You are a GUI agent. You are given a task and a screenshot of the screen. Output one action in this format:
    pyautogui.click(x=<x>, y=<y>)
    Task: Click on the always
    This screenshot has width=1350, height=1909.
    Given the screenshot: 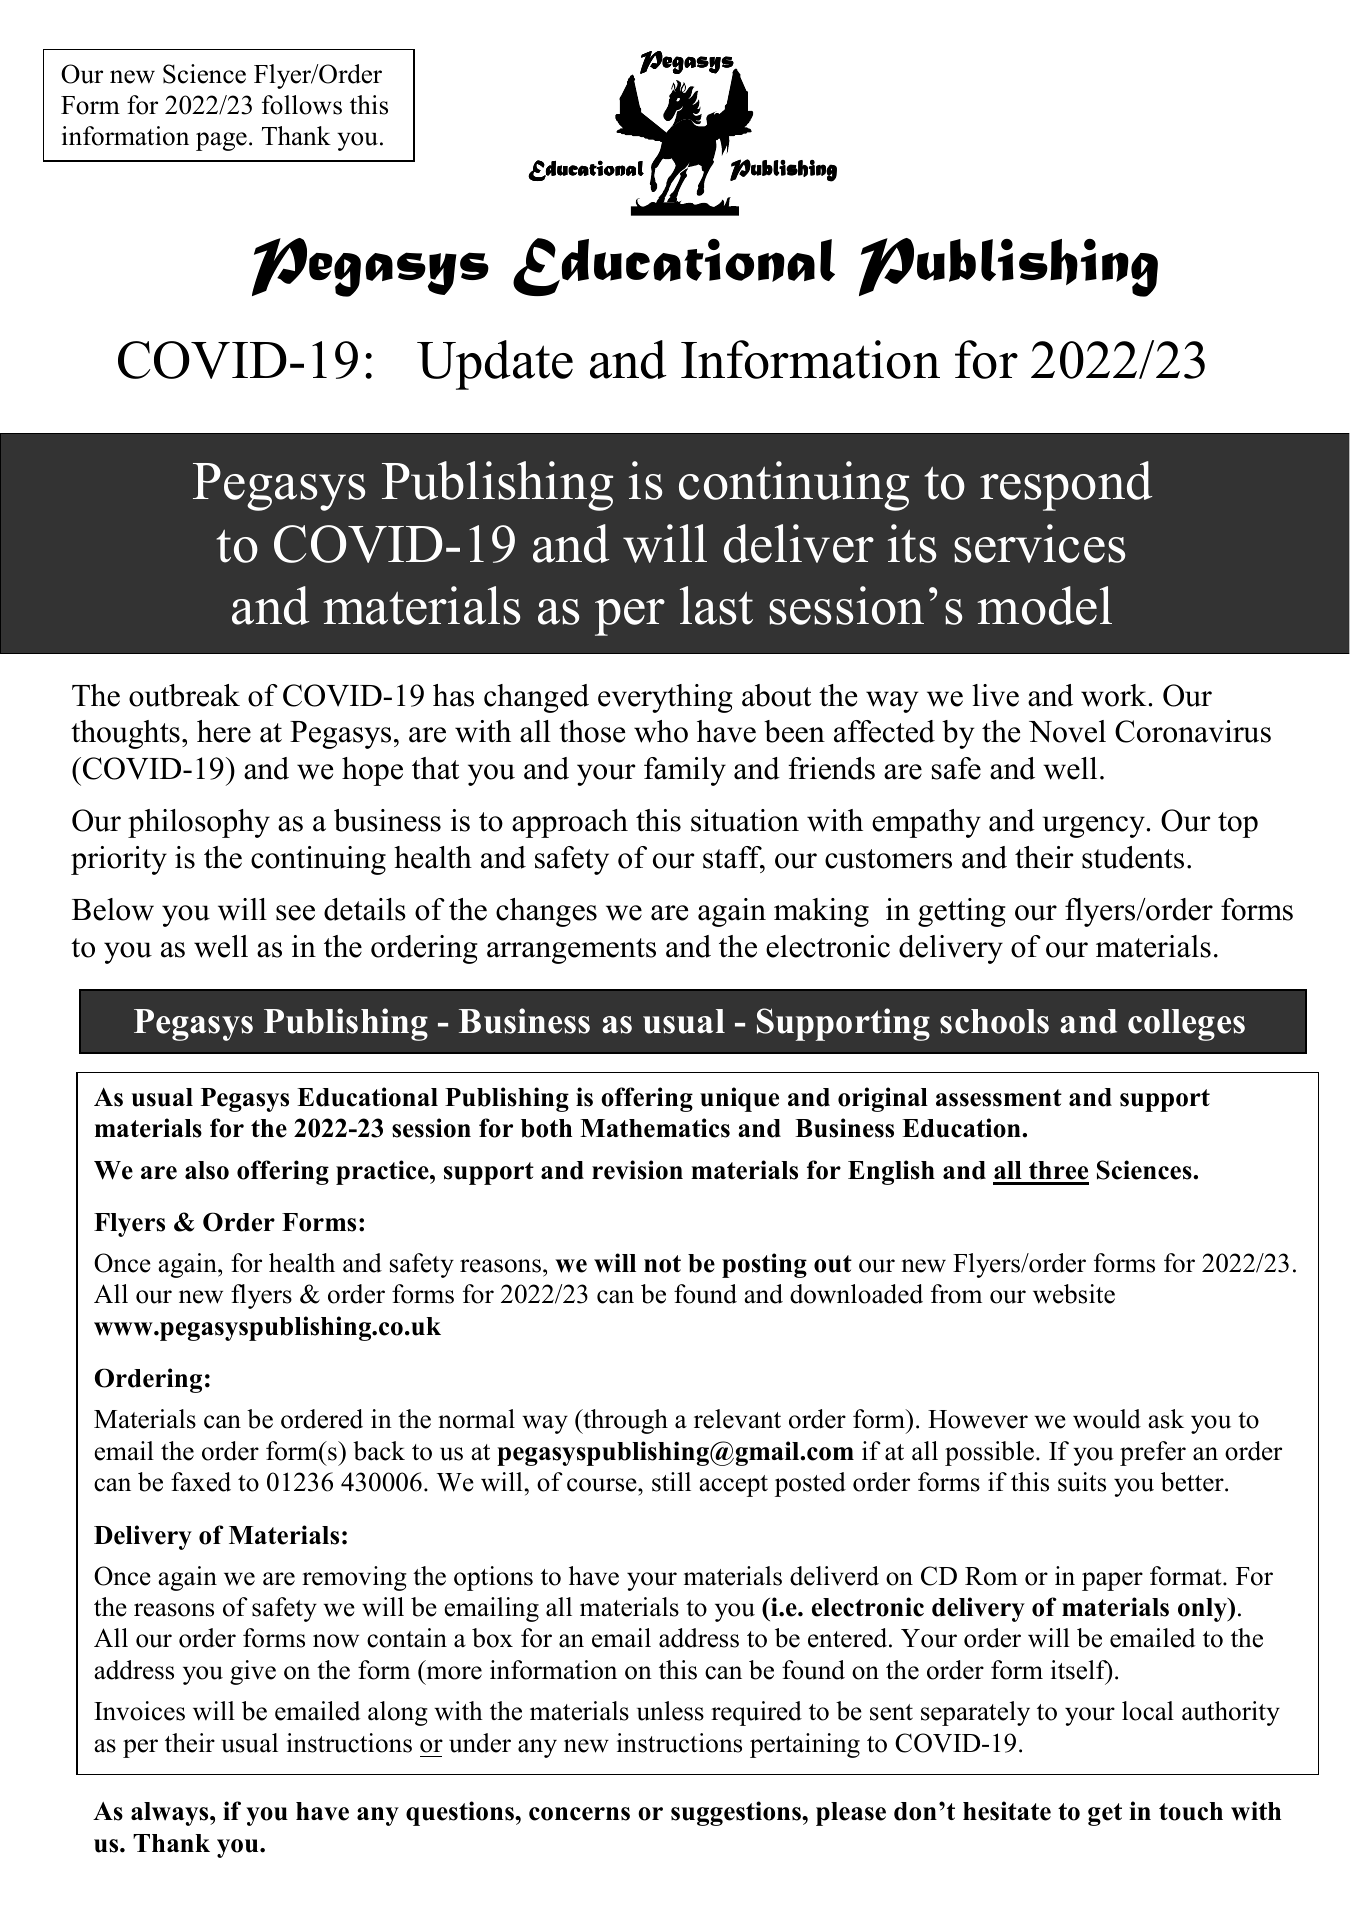 What is the action you would take?
    pyautogui.click(x=171, y=1814)
